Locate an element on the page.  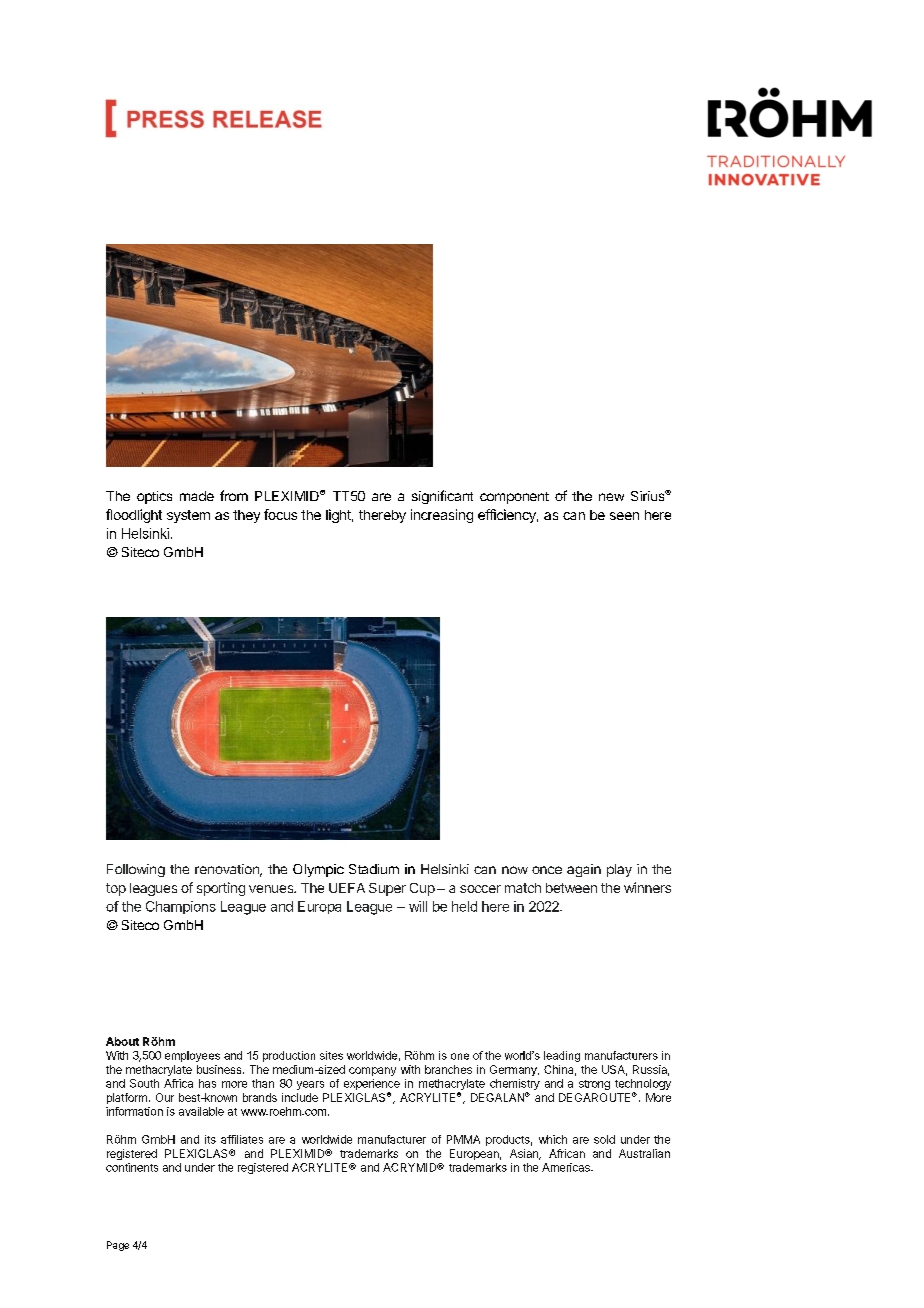
Following is located at coordinates (136, 870).
